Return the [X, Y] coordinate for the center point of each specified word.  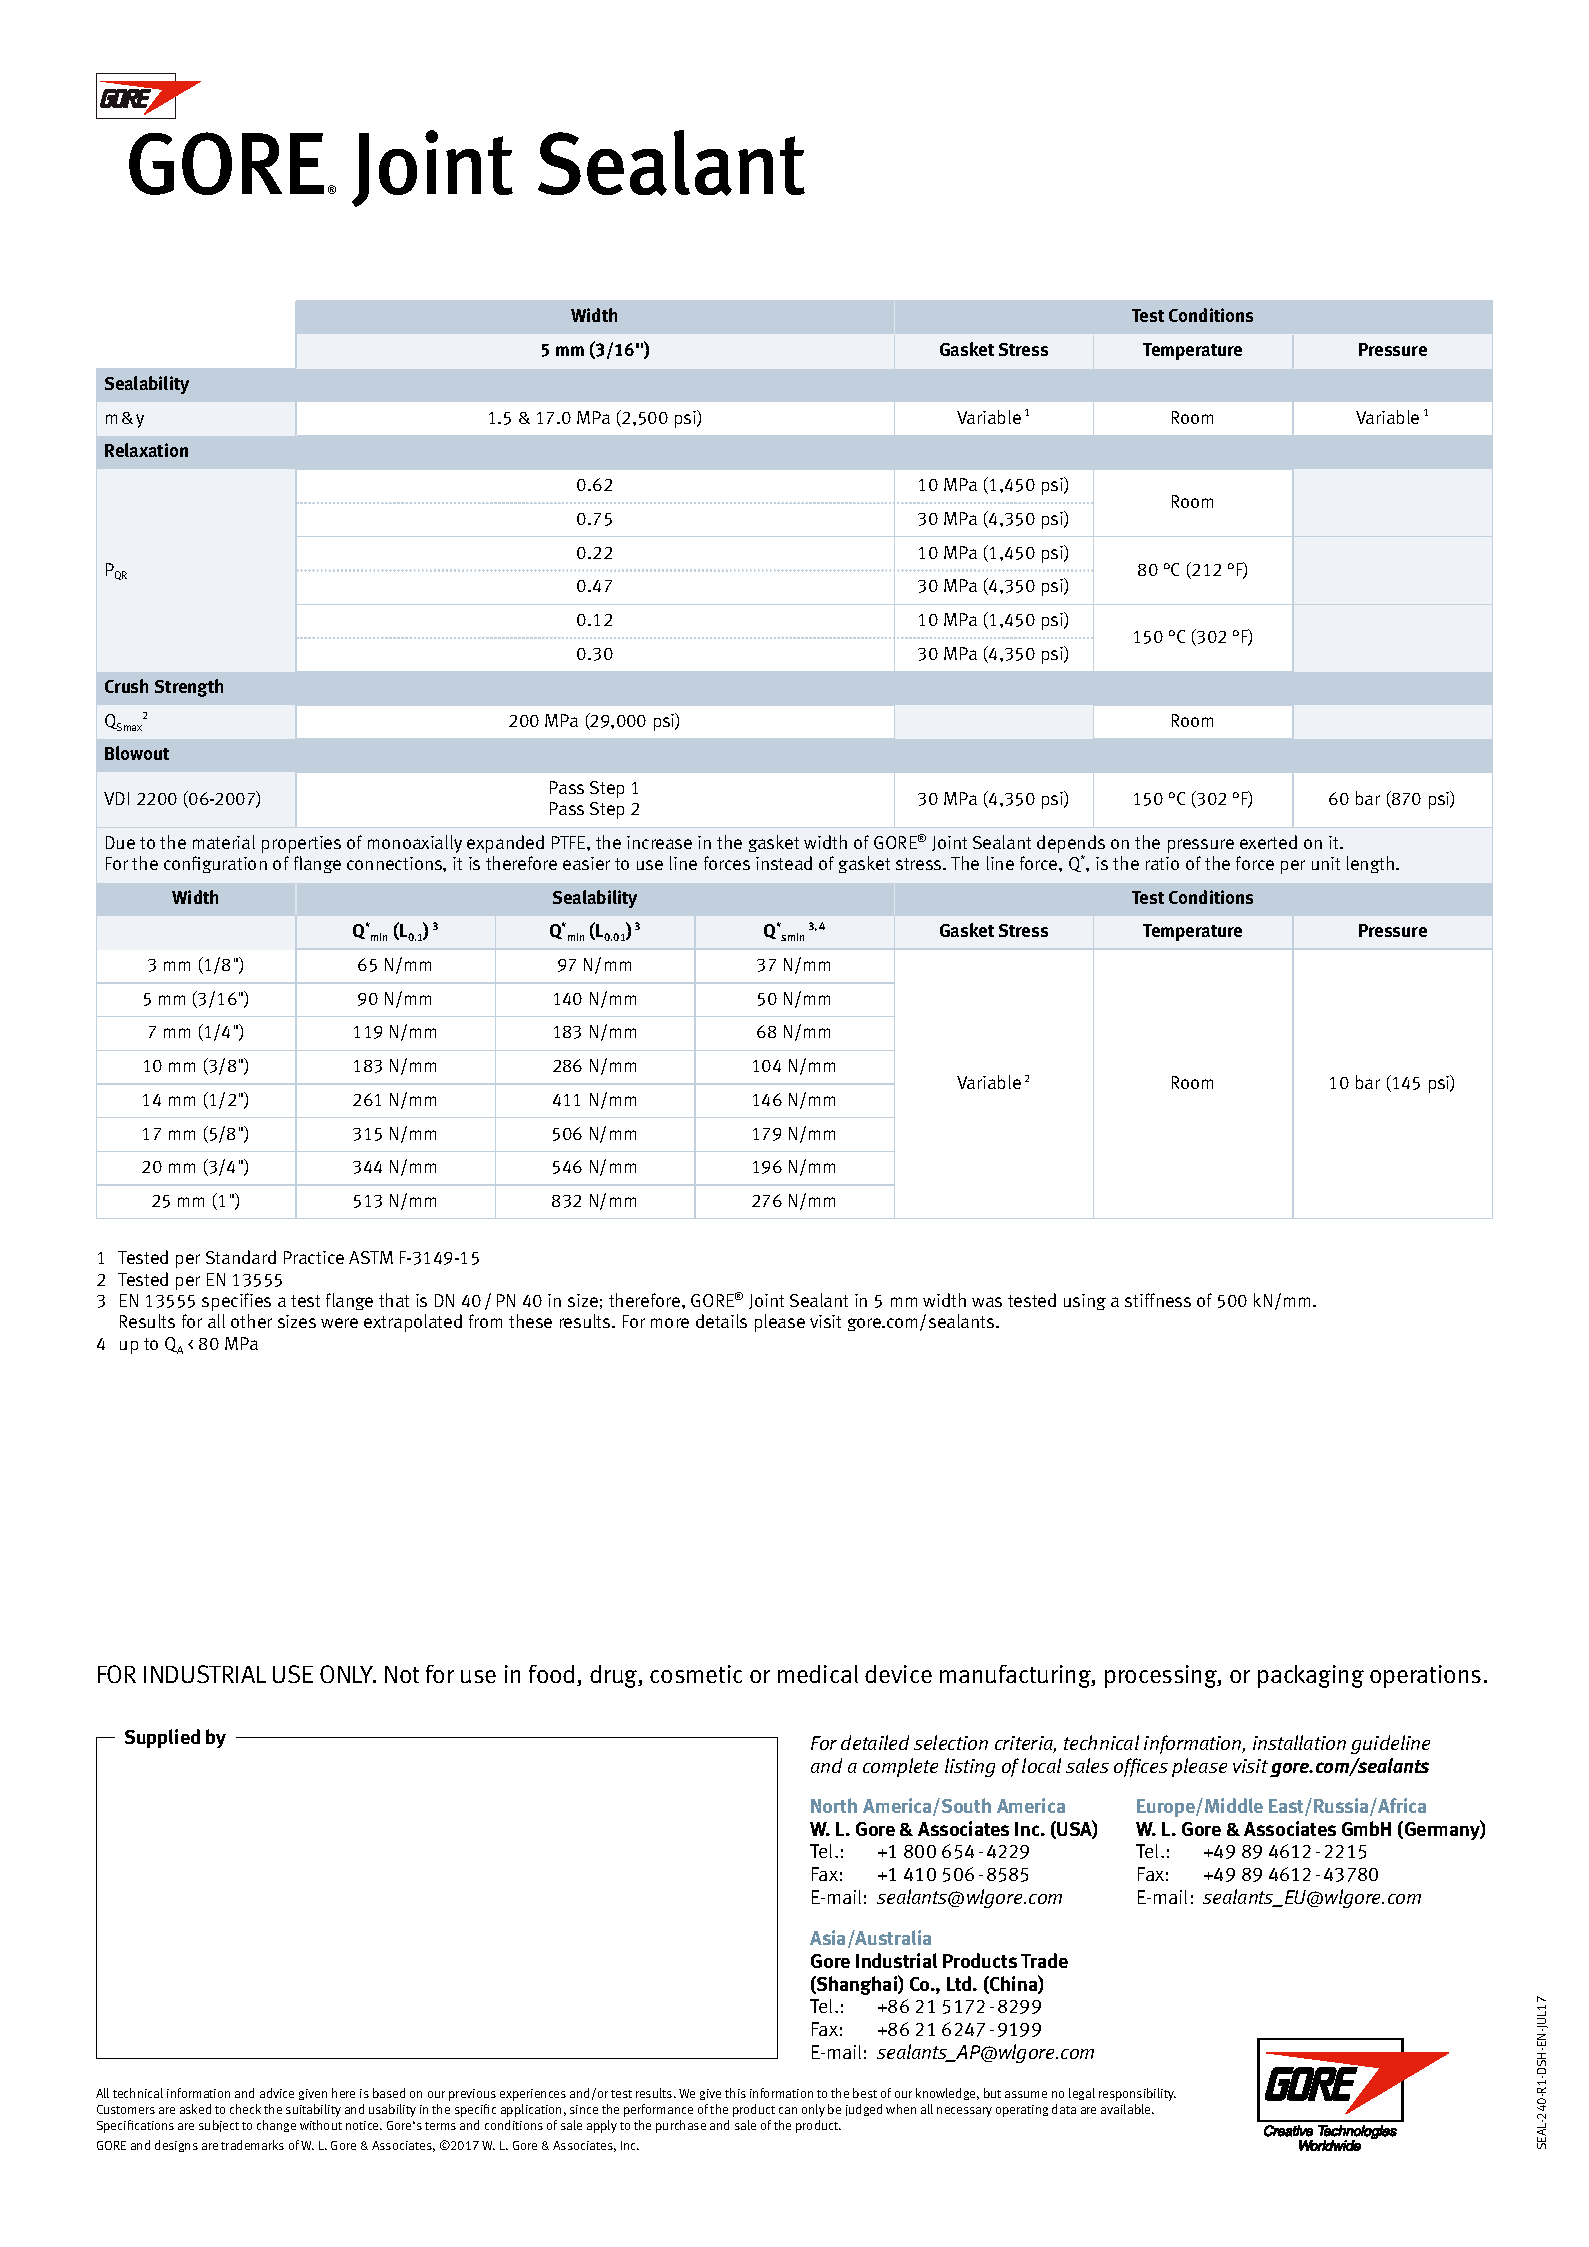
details [721, 1321]
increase [659, 842]
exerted [1268, 842]
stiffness [1158, 1300]
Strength [189, 688]
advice [277, 2093]
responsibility [1137, 2094]
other [251, 1321]
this [735, 2093]
